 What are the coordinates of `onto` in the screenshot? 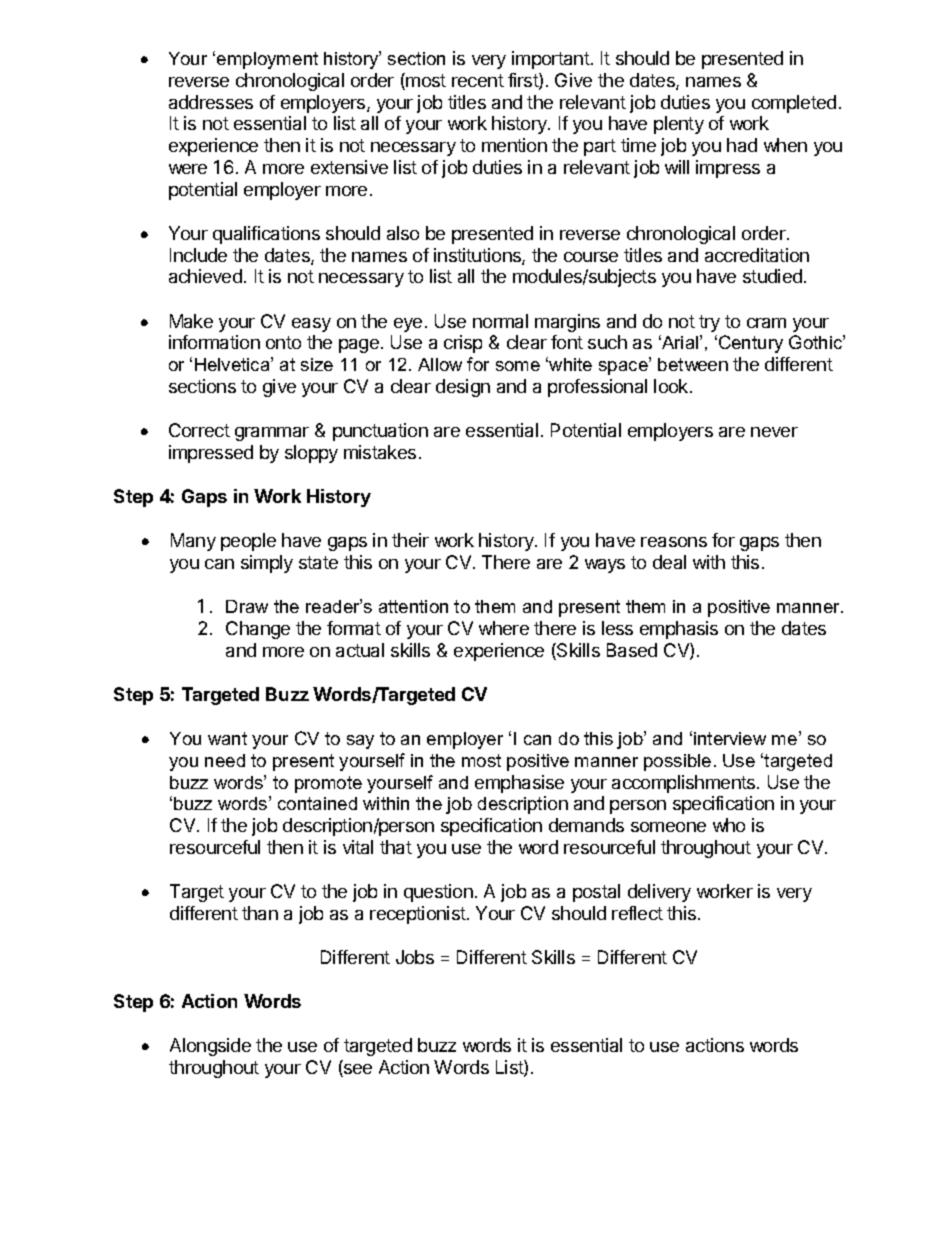 It's located at (283, 342).
